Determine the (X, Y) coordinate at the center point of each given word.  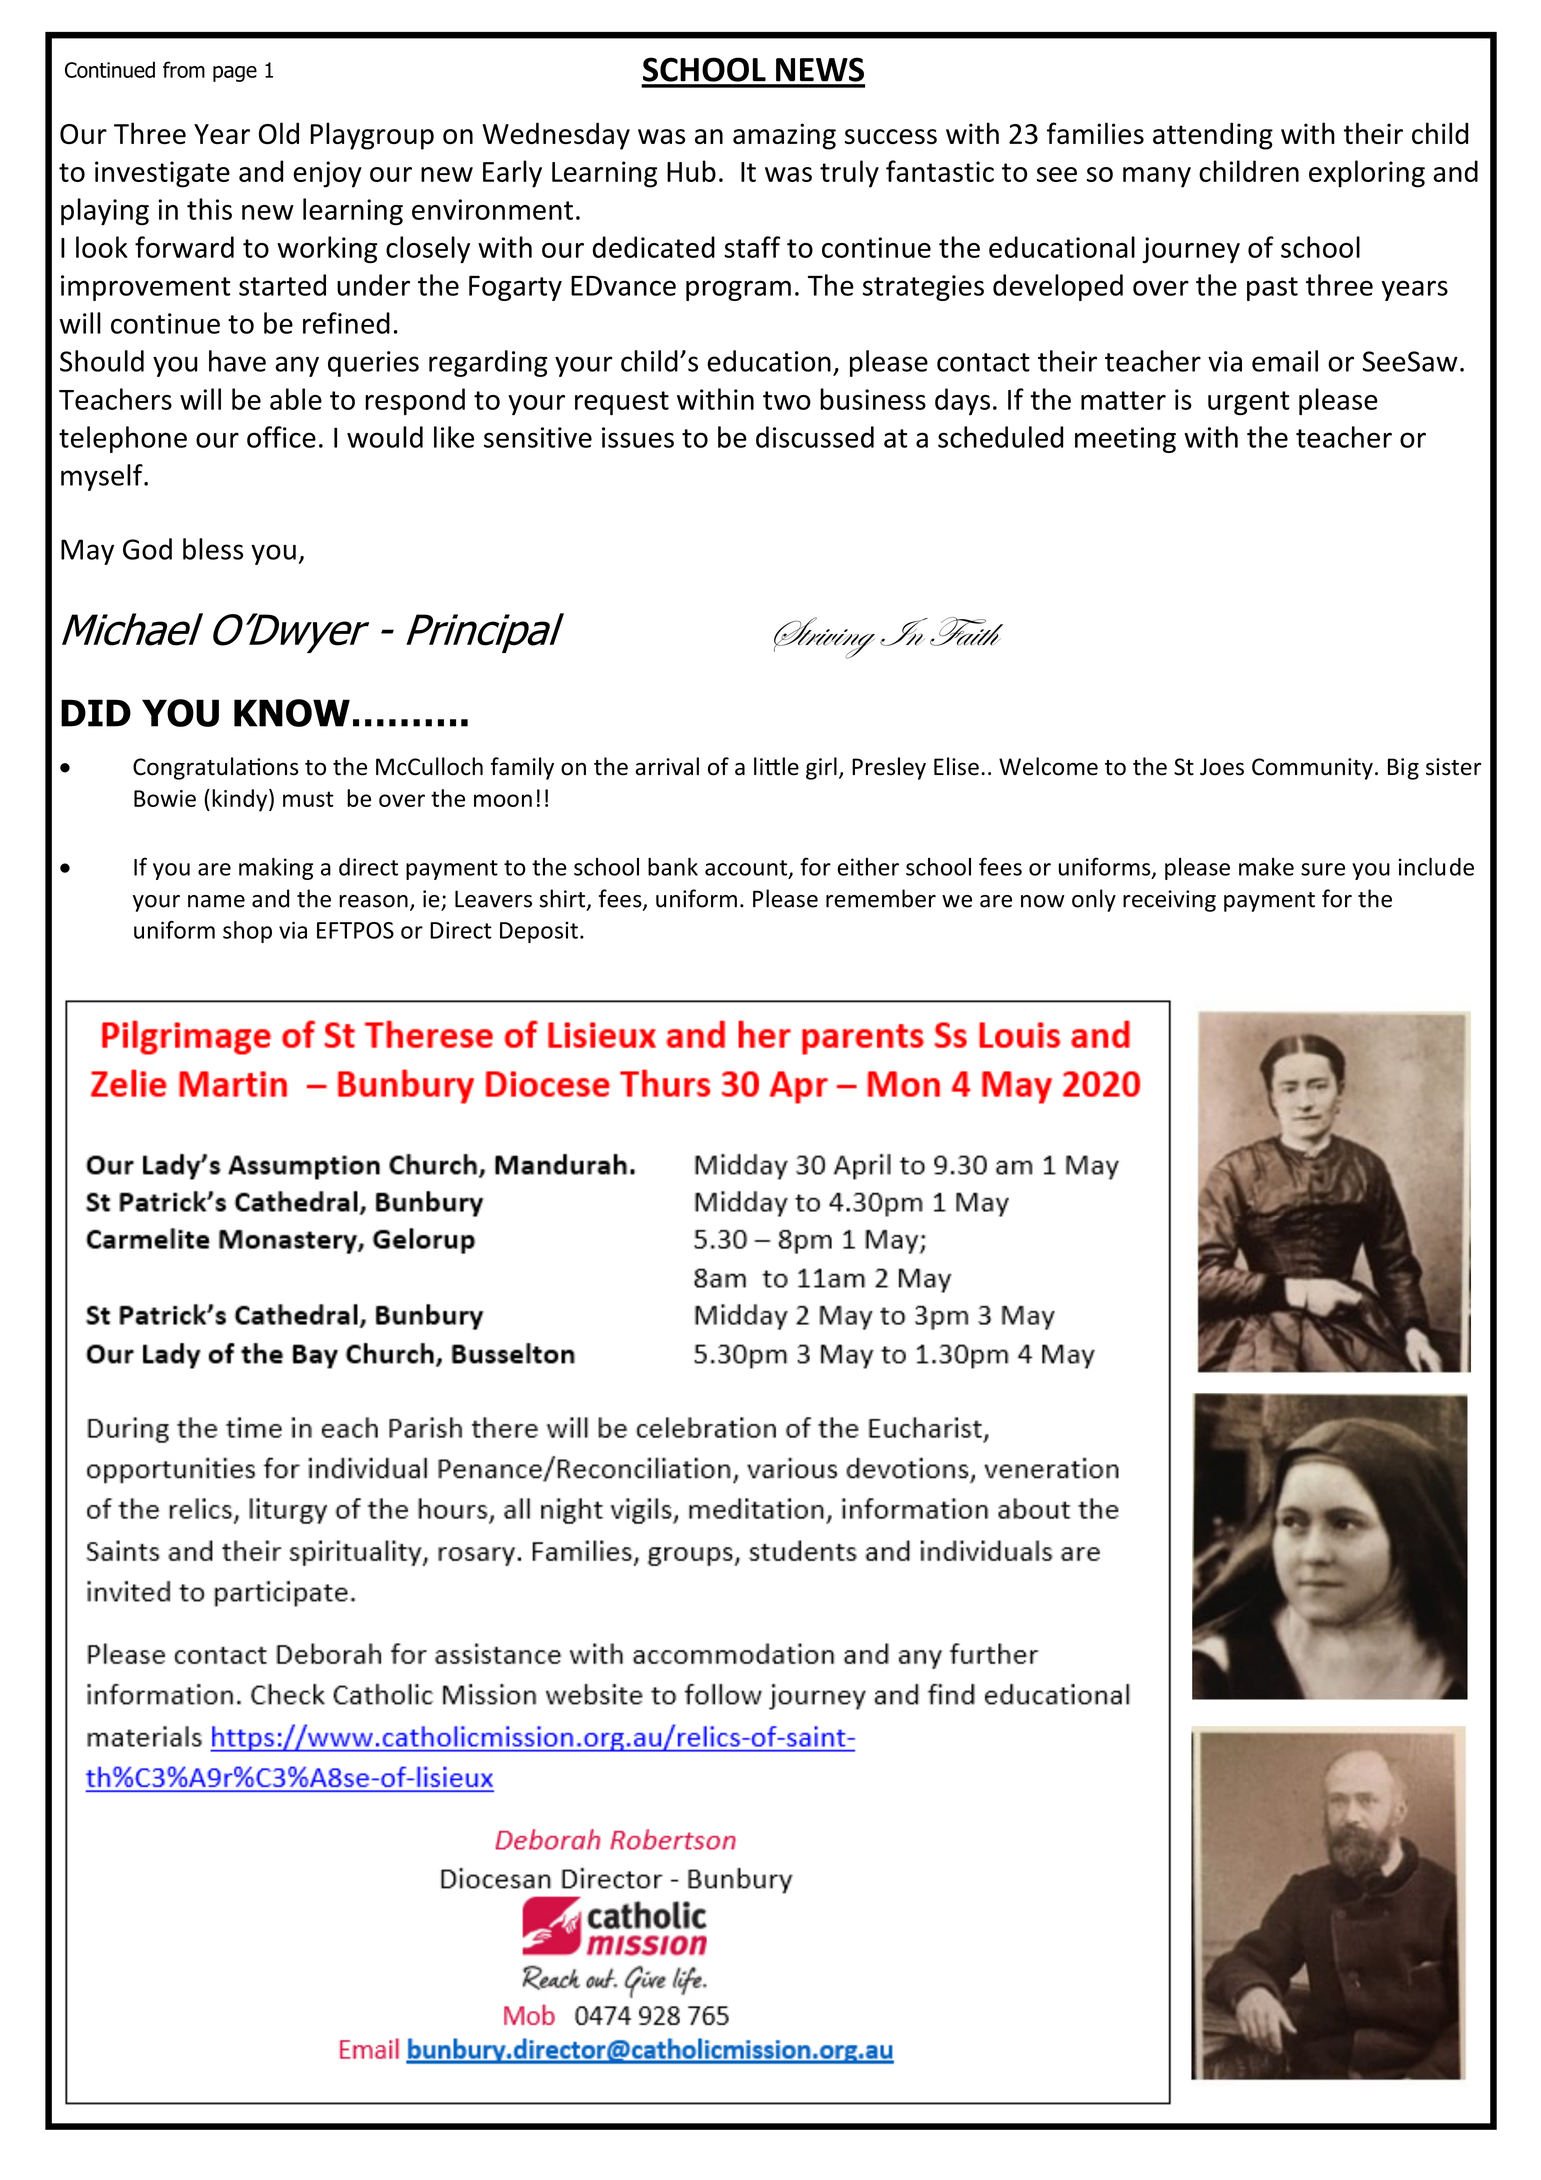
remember (881, 898)
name (216, 901)
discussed (815, 437)
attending (1213, 136)
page (235, 74)
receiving (1169, 901)
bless (213, 549)
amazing (784, 136)
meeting (1125, 440)
